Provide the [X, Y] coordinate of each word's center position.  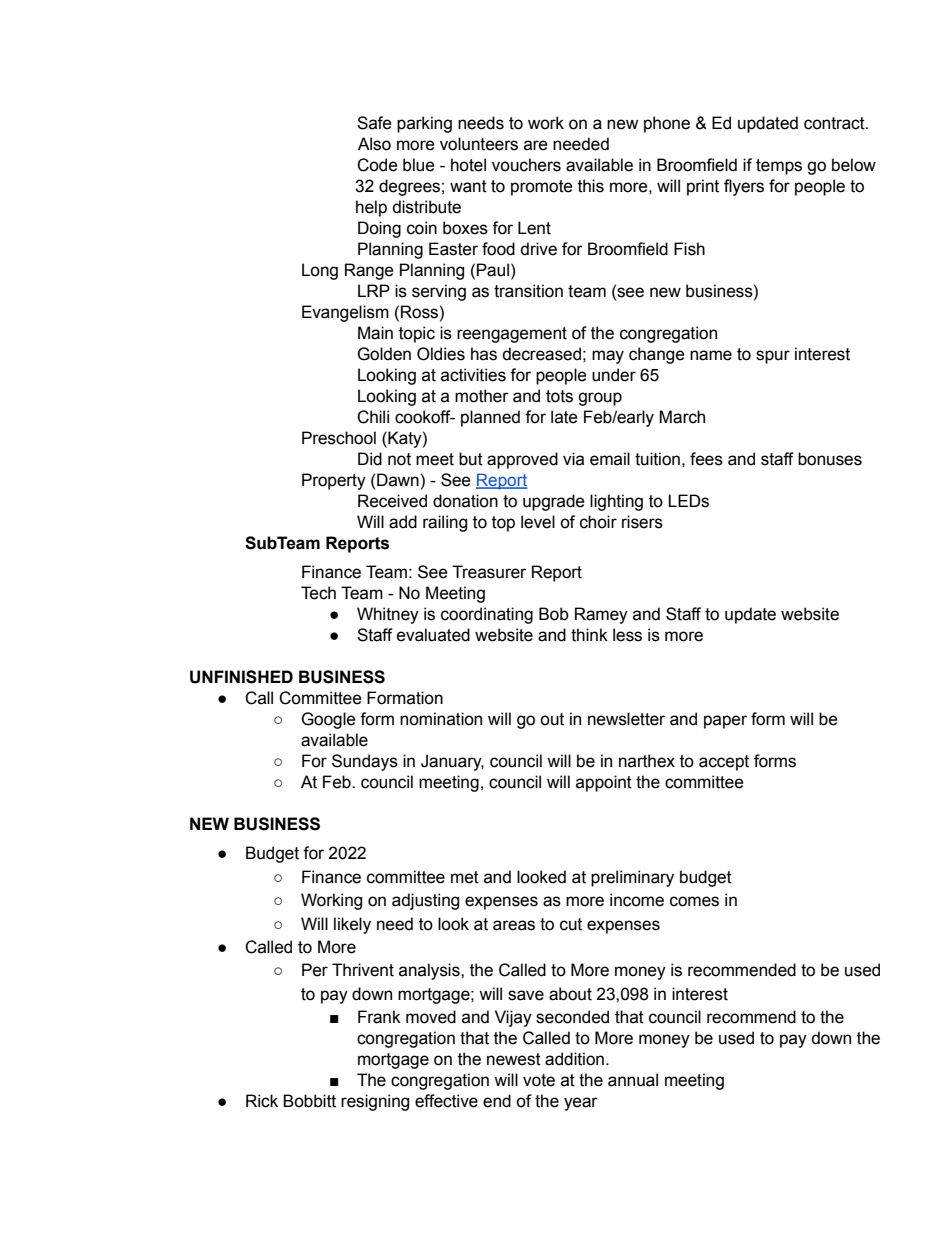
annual [633, 1080]
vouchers [526, 165]
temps [779, 167]
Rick [262, 1101]
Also [374, 144]
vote [539, 1080]
